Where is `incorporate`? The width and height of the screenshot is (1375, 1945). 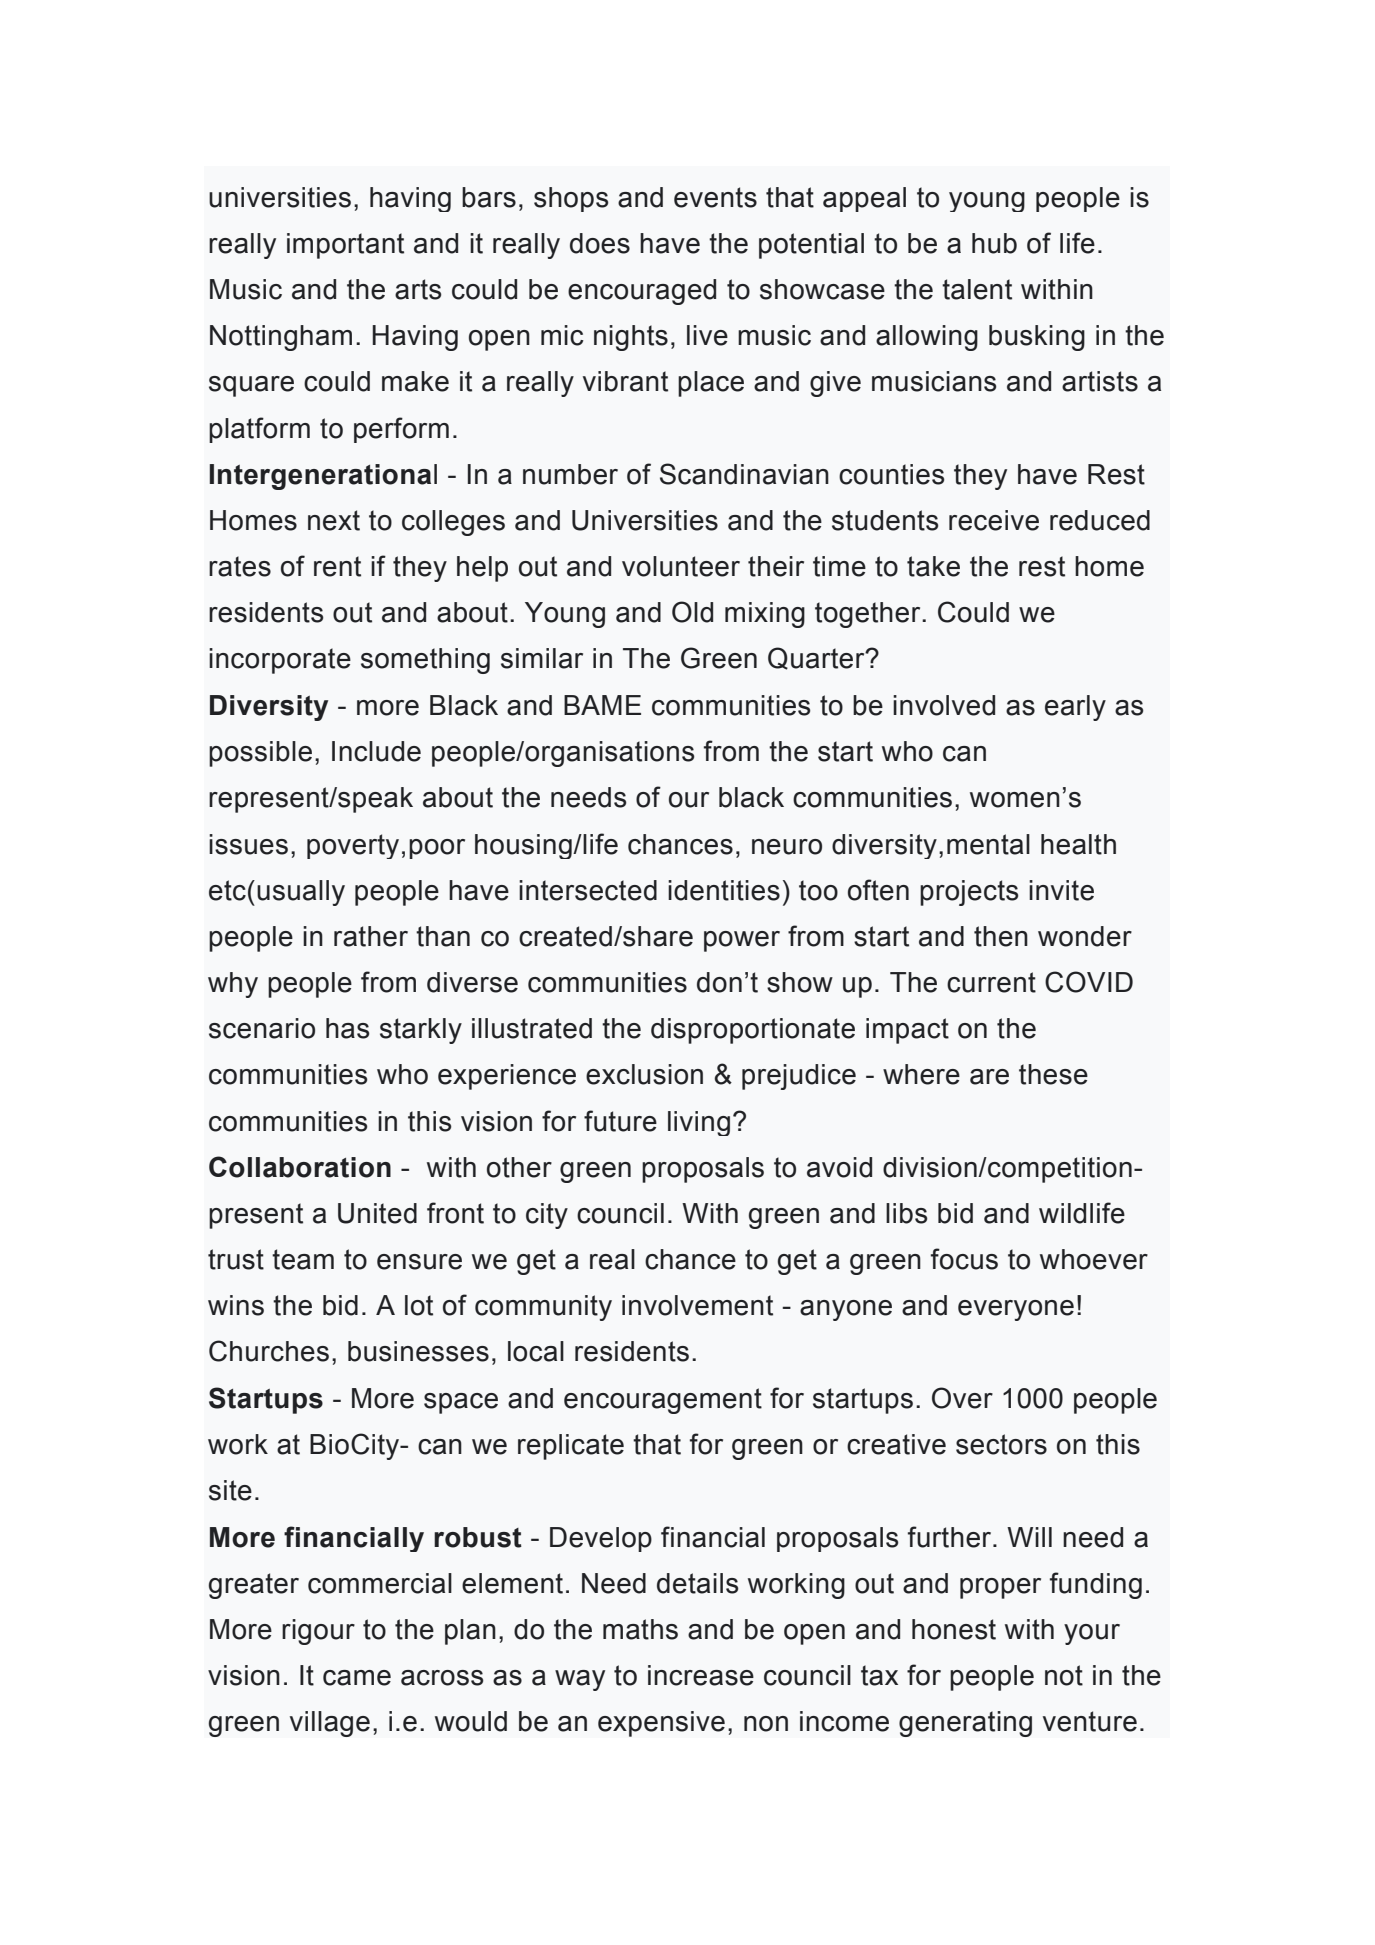
incorporate is located at coordinates (280, 661).
